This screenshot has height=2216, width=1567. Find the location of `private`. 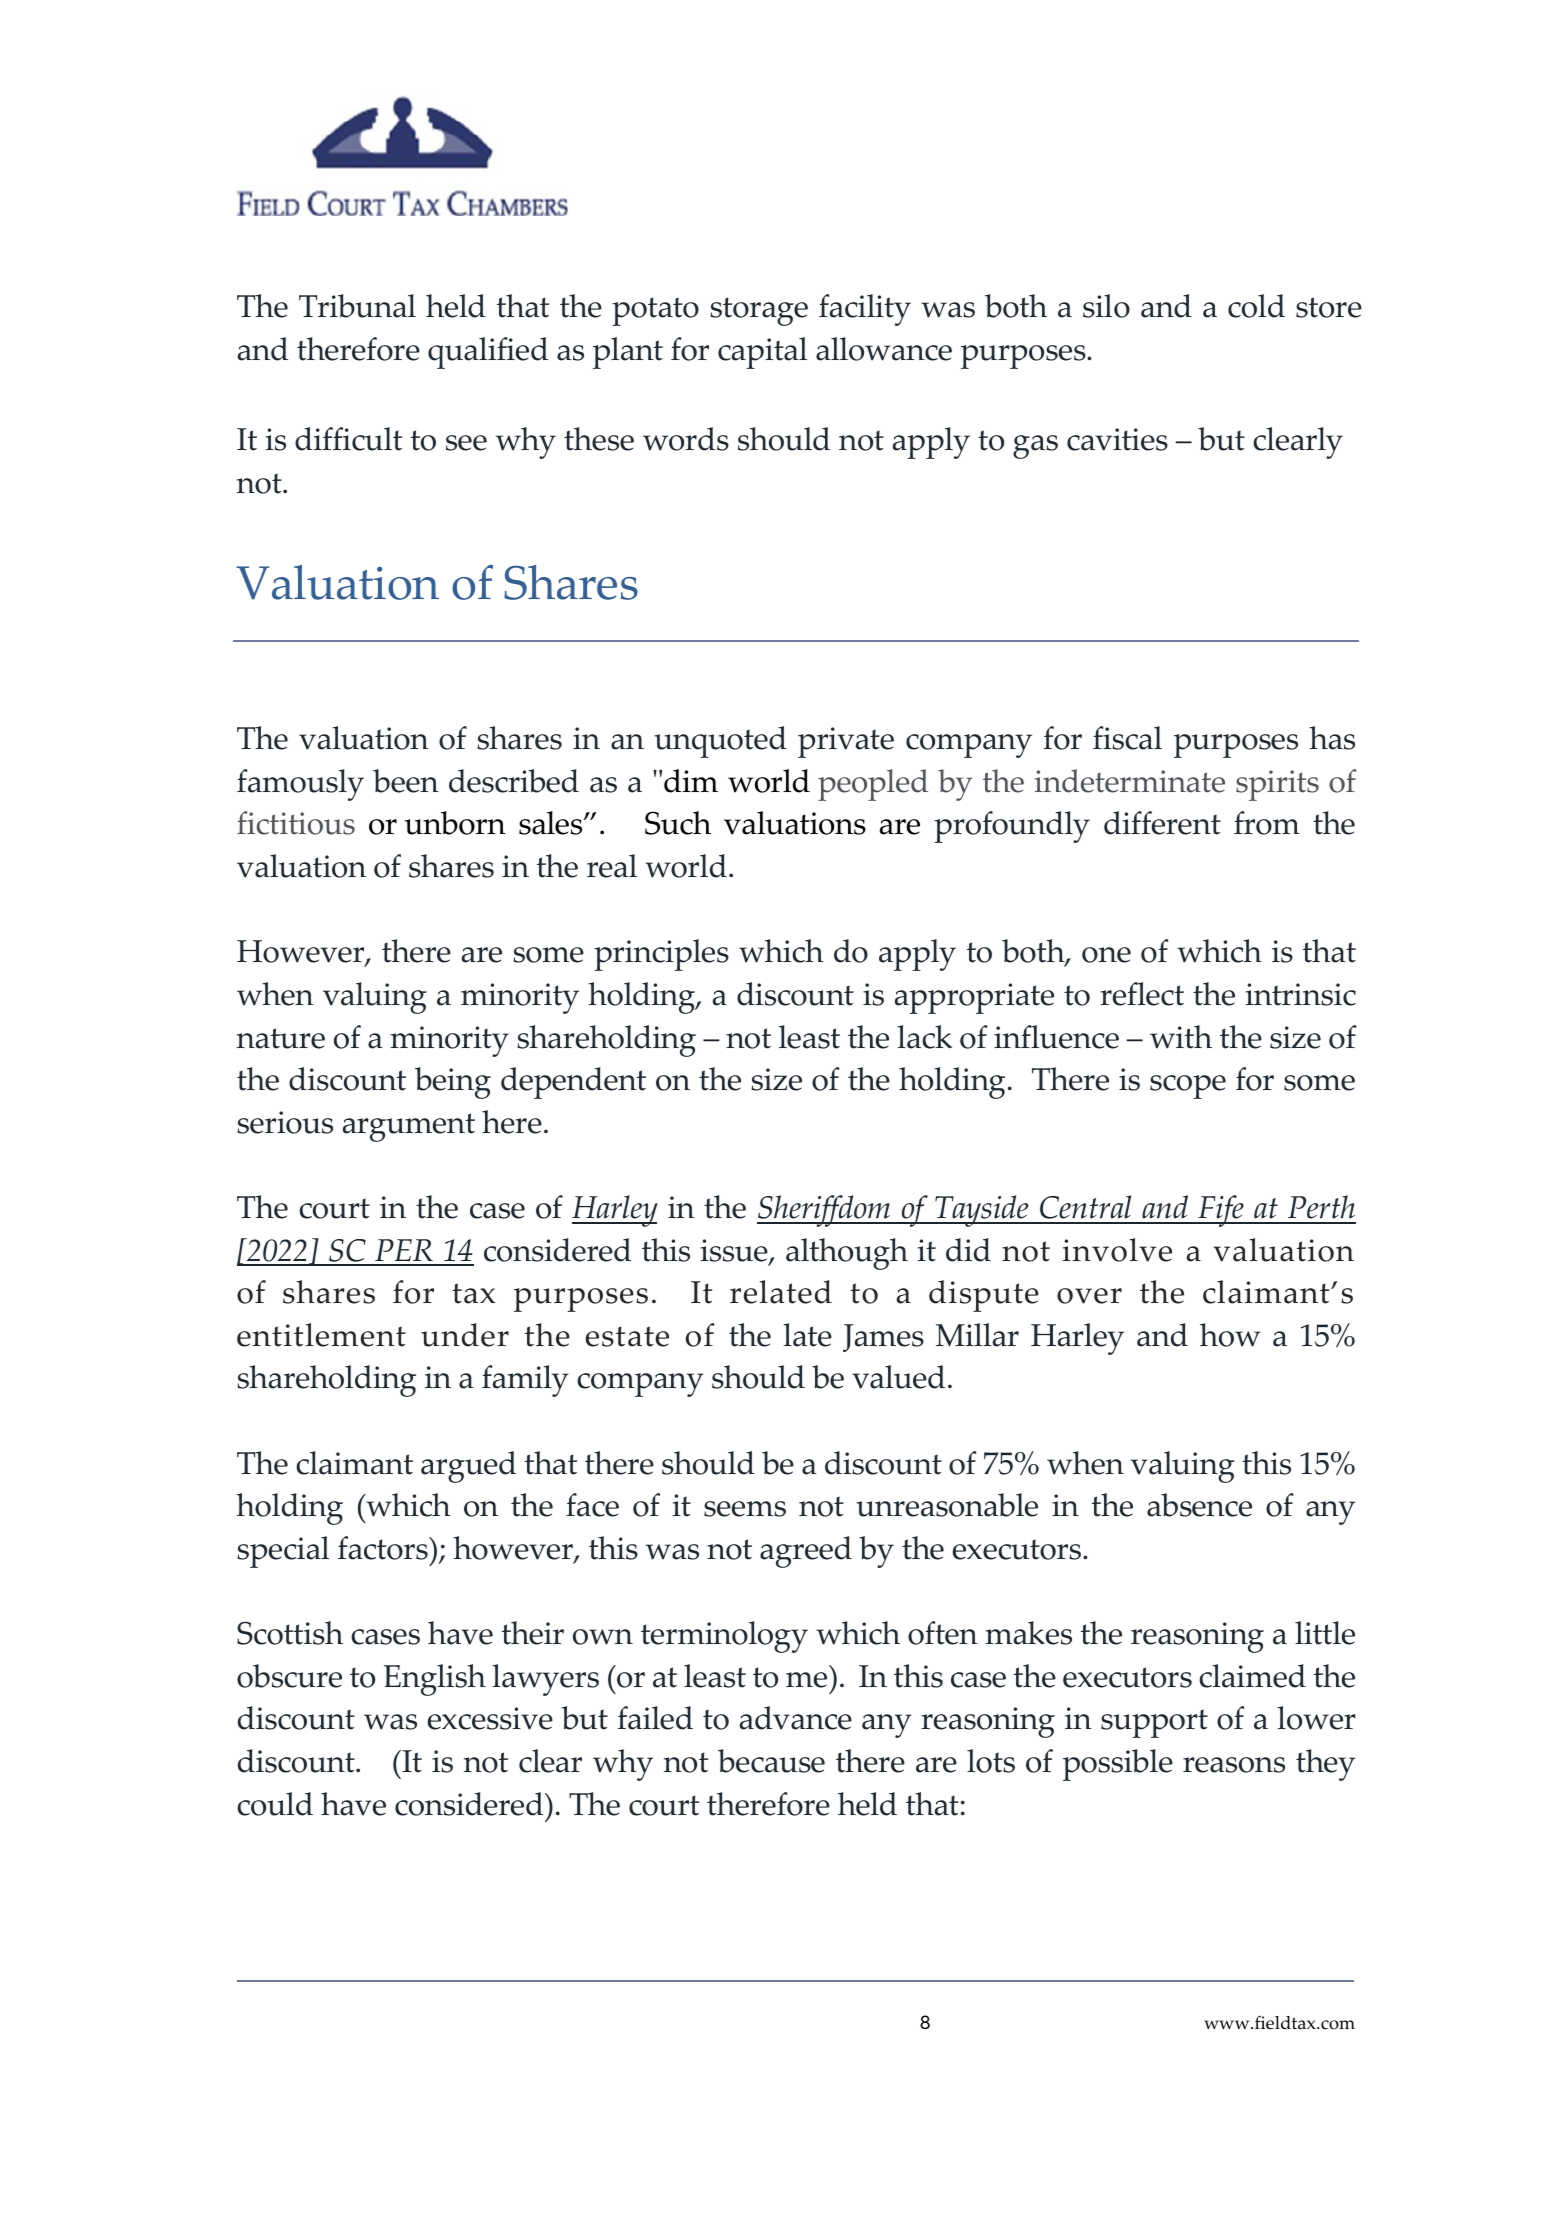

private is located at coordinates (846, 742).
